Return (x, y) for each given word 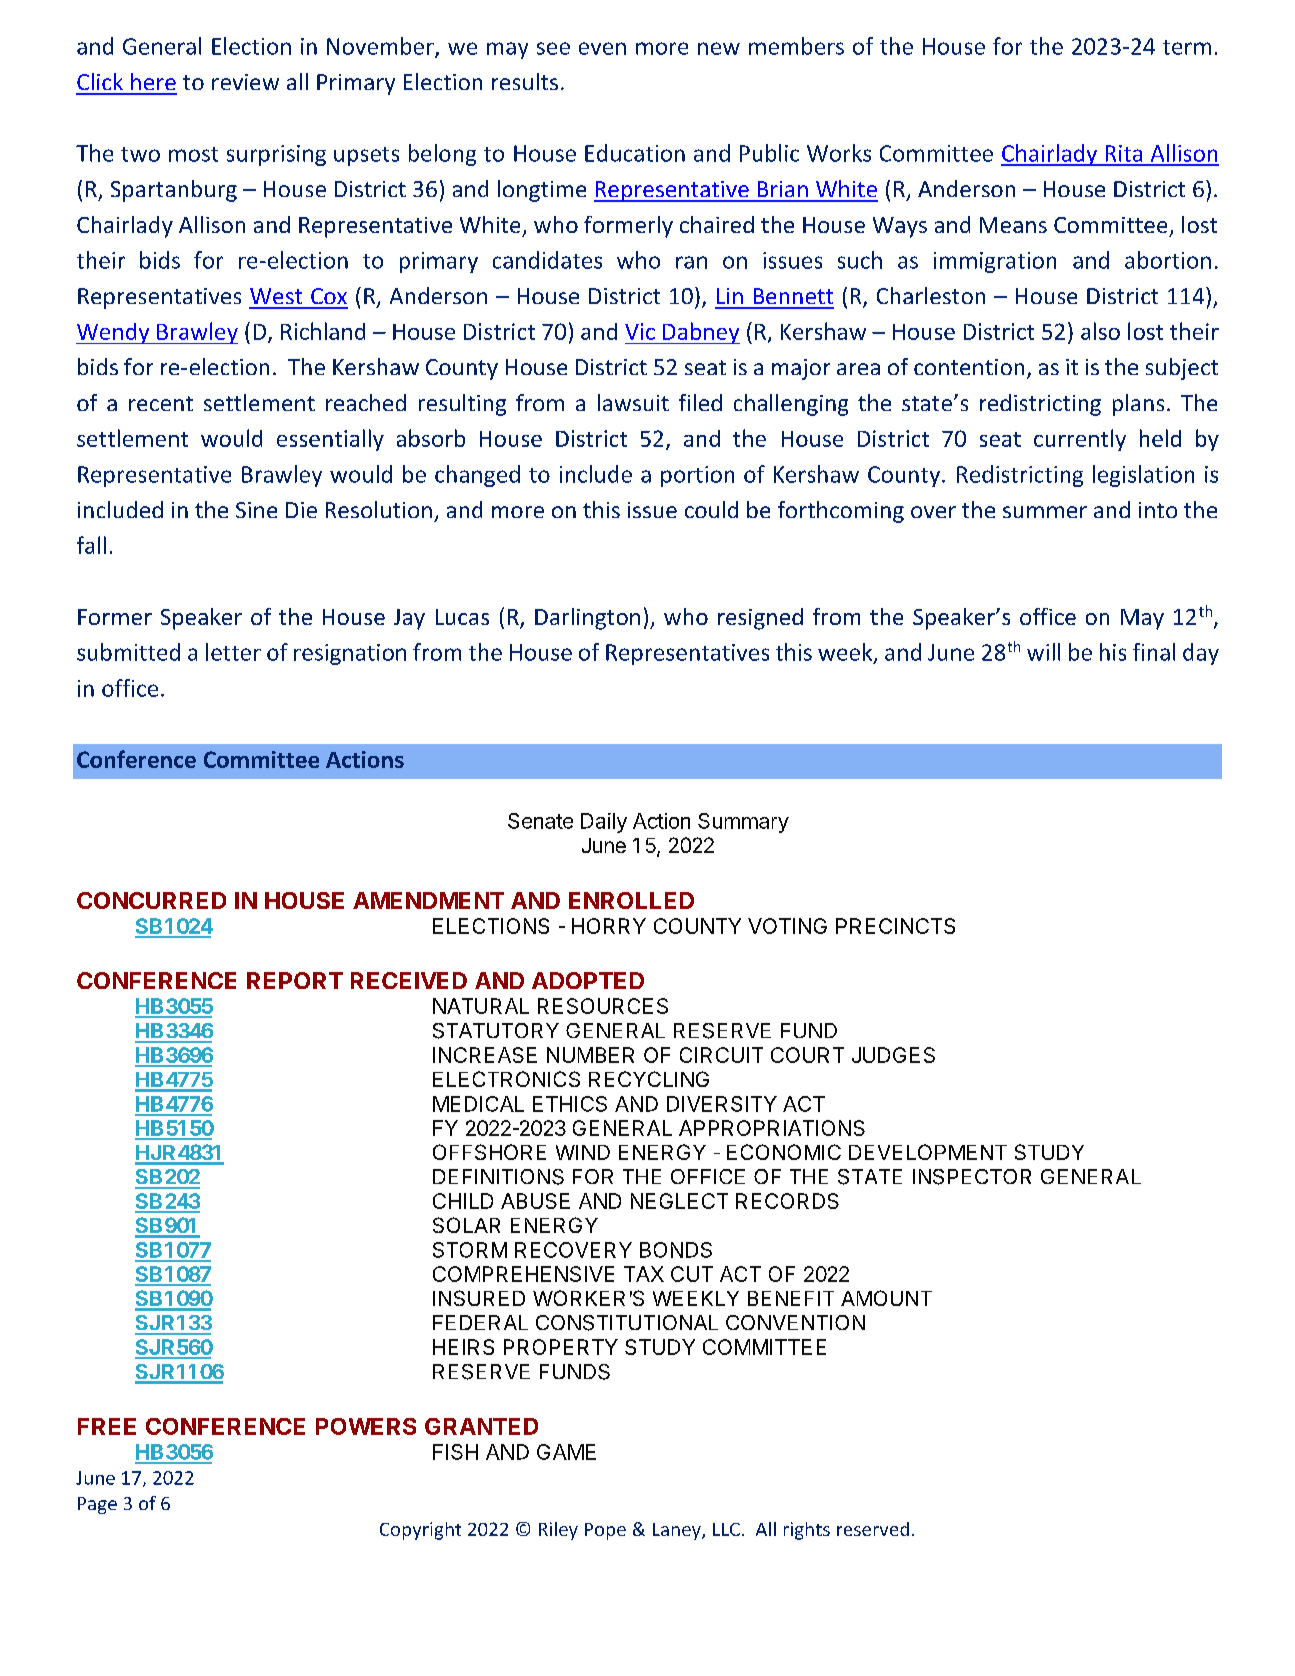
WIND (583, 1152)
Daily (604, 823)
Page (97, 1505)
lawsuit (633, 402)
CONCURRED (151, 900)
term (1187, 47)
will (1043, 652)
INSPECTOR (972, 1177)
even (602, 48)
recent (161, 403)
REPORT (295, 980)
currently (1080, 440)
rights (807, 1531)
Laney (678, 1531)
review (245, 82)
